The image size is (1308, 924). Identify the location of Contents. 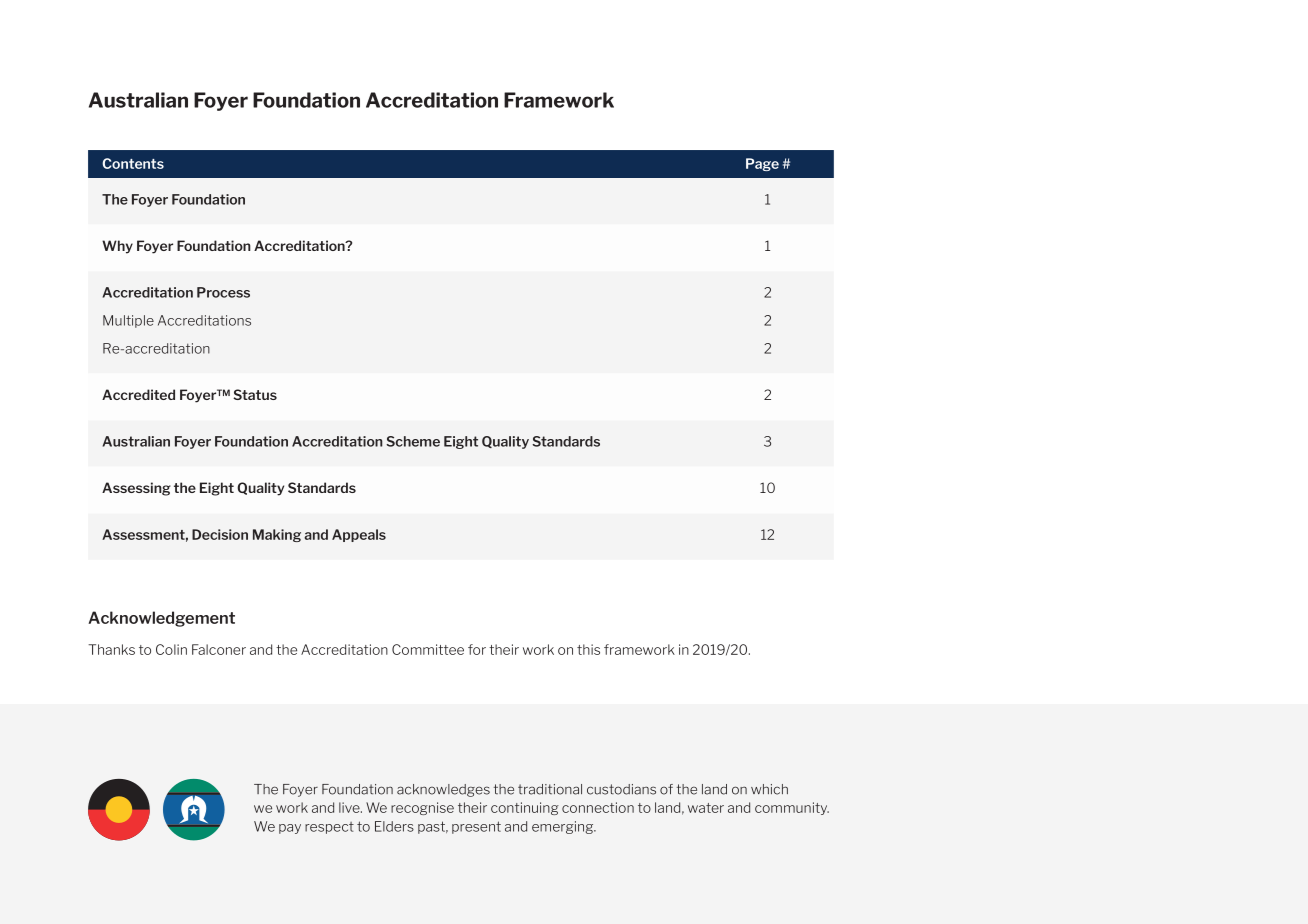
(133, 163).
